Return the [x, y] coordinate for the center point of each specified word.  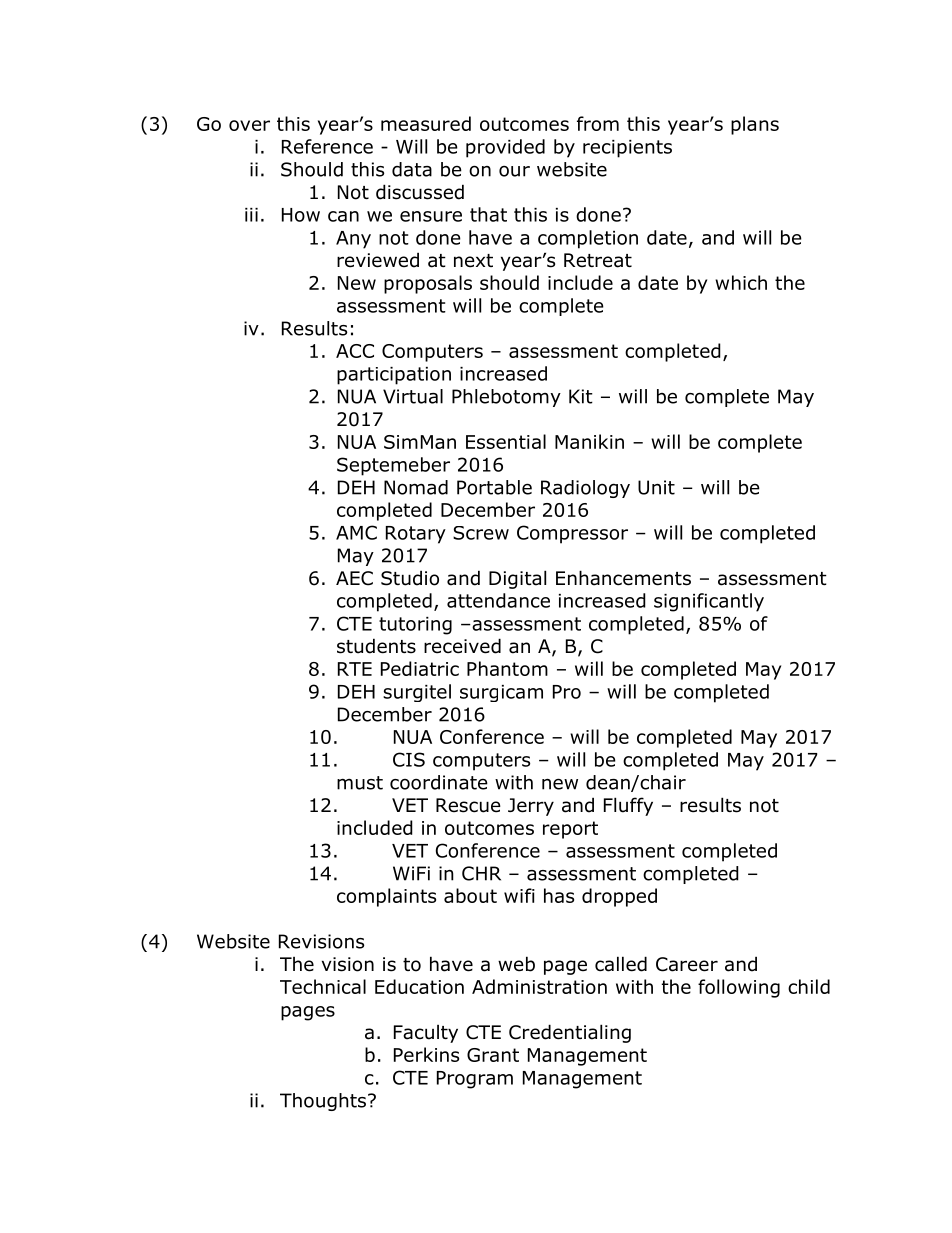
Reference [327, 146]
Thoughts [324, 1102]
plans [755, 125]
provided [505, 148]
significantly [709, 602]
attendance [498, 600]
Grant [493, 1055]
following [739, 988]
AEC [354, 578]
